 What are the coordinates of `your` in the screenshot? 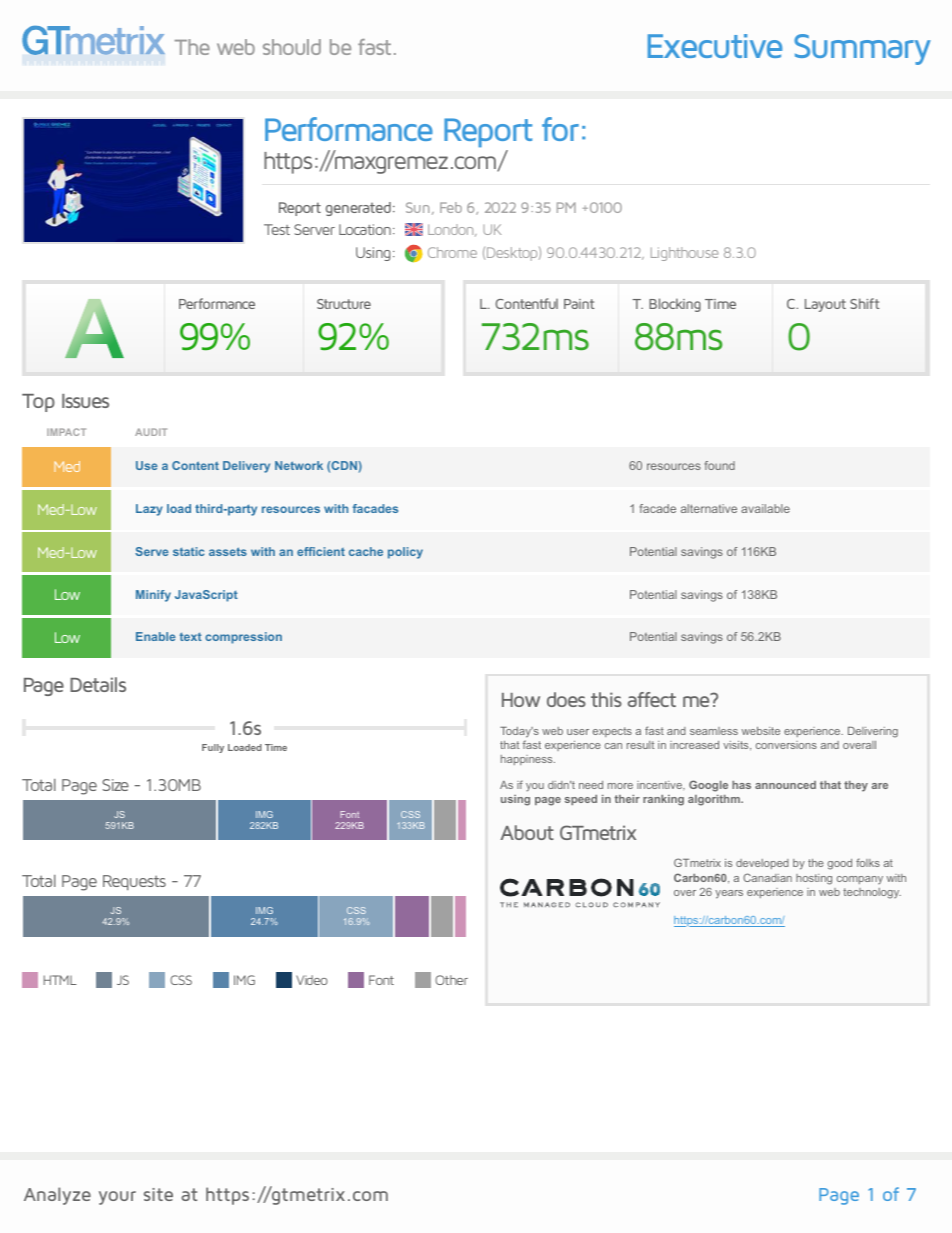 It's located at (117, 1198).
